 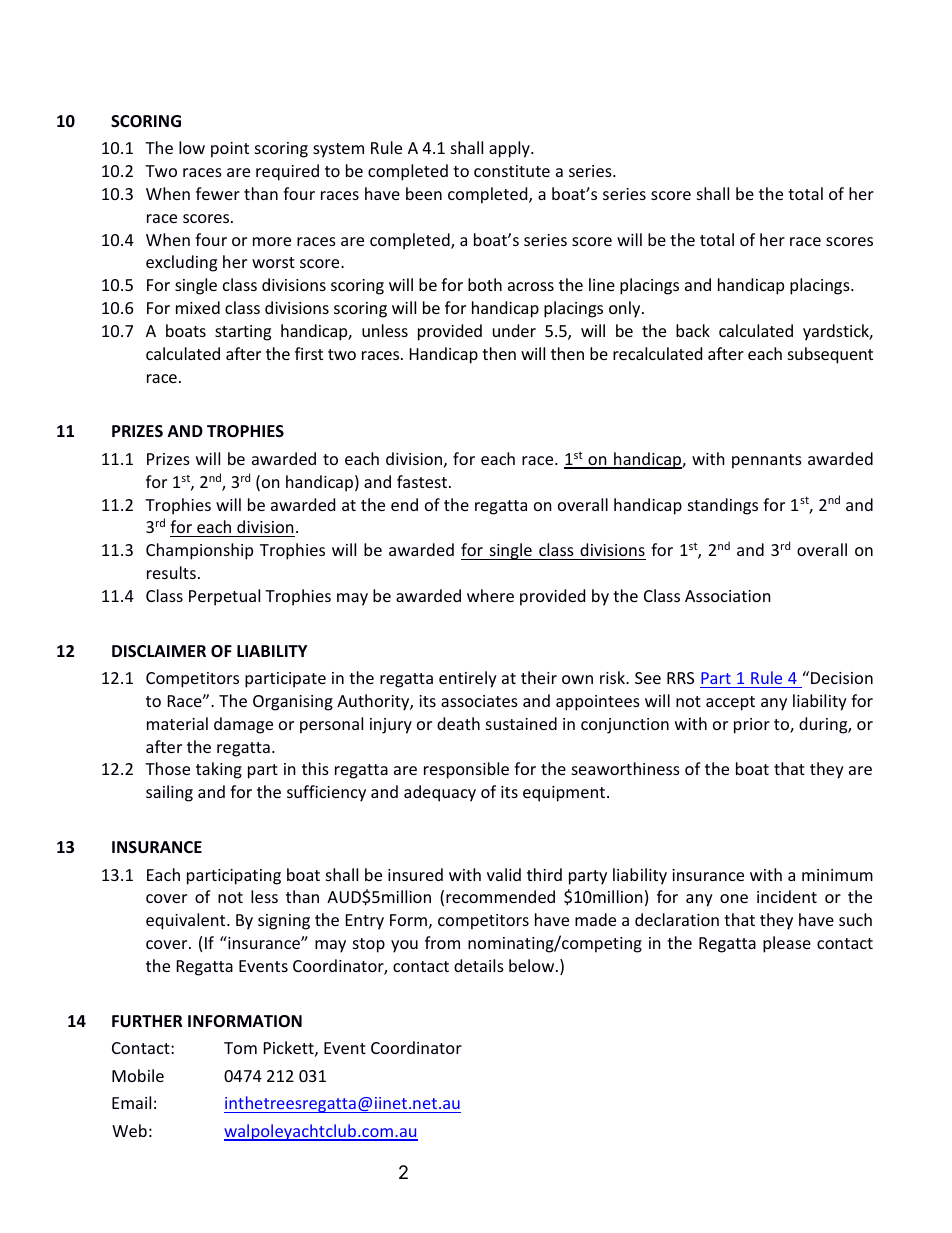 What do you see at coordinates (218, 193) in the image?
I see `fewer` at bounding box center [218, 193].
